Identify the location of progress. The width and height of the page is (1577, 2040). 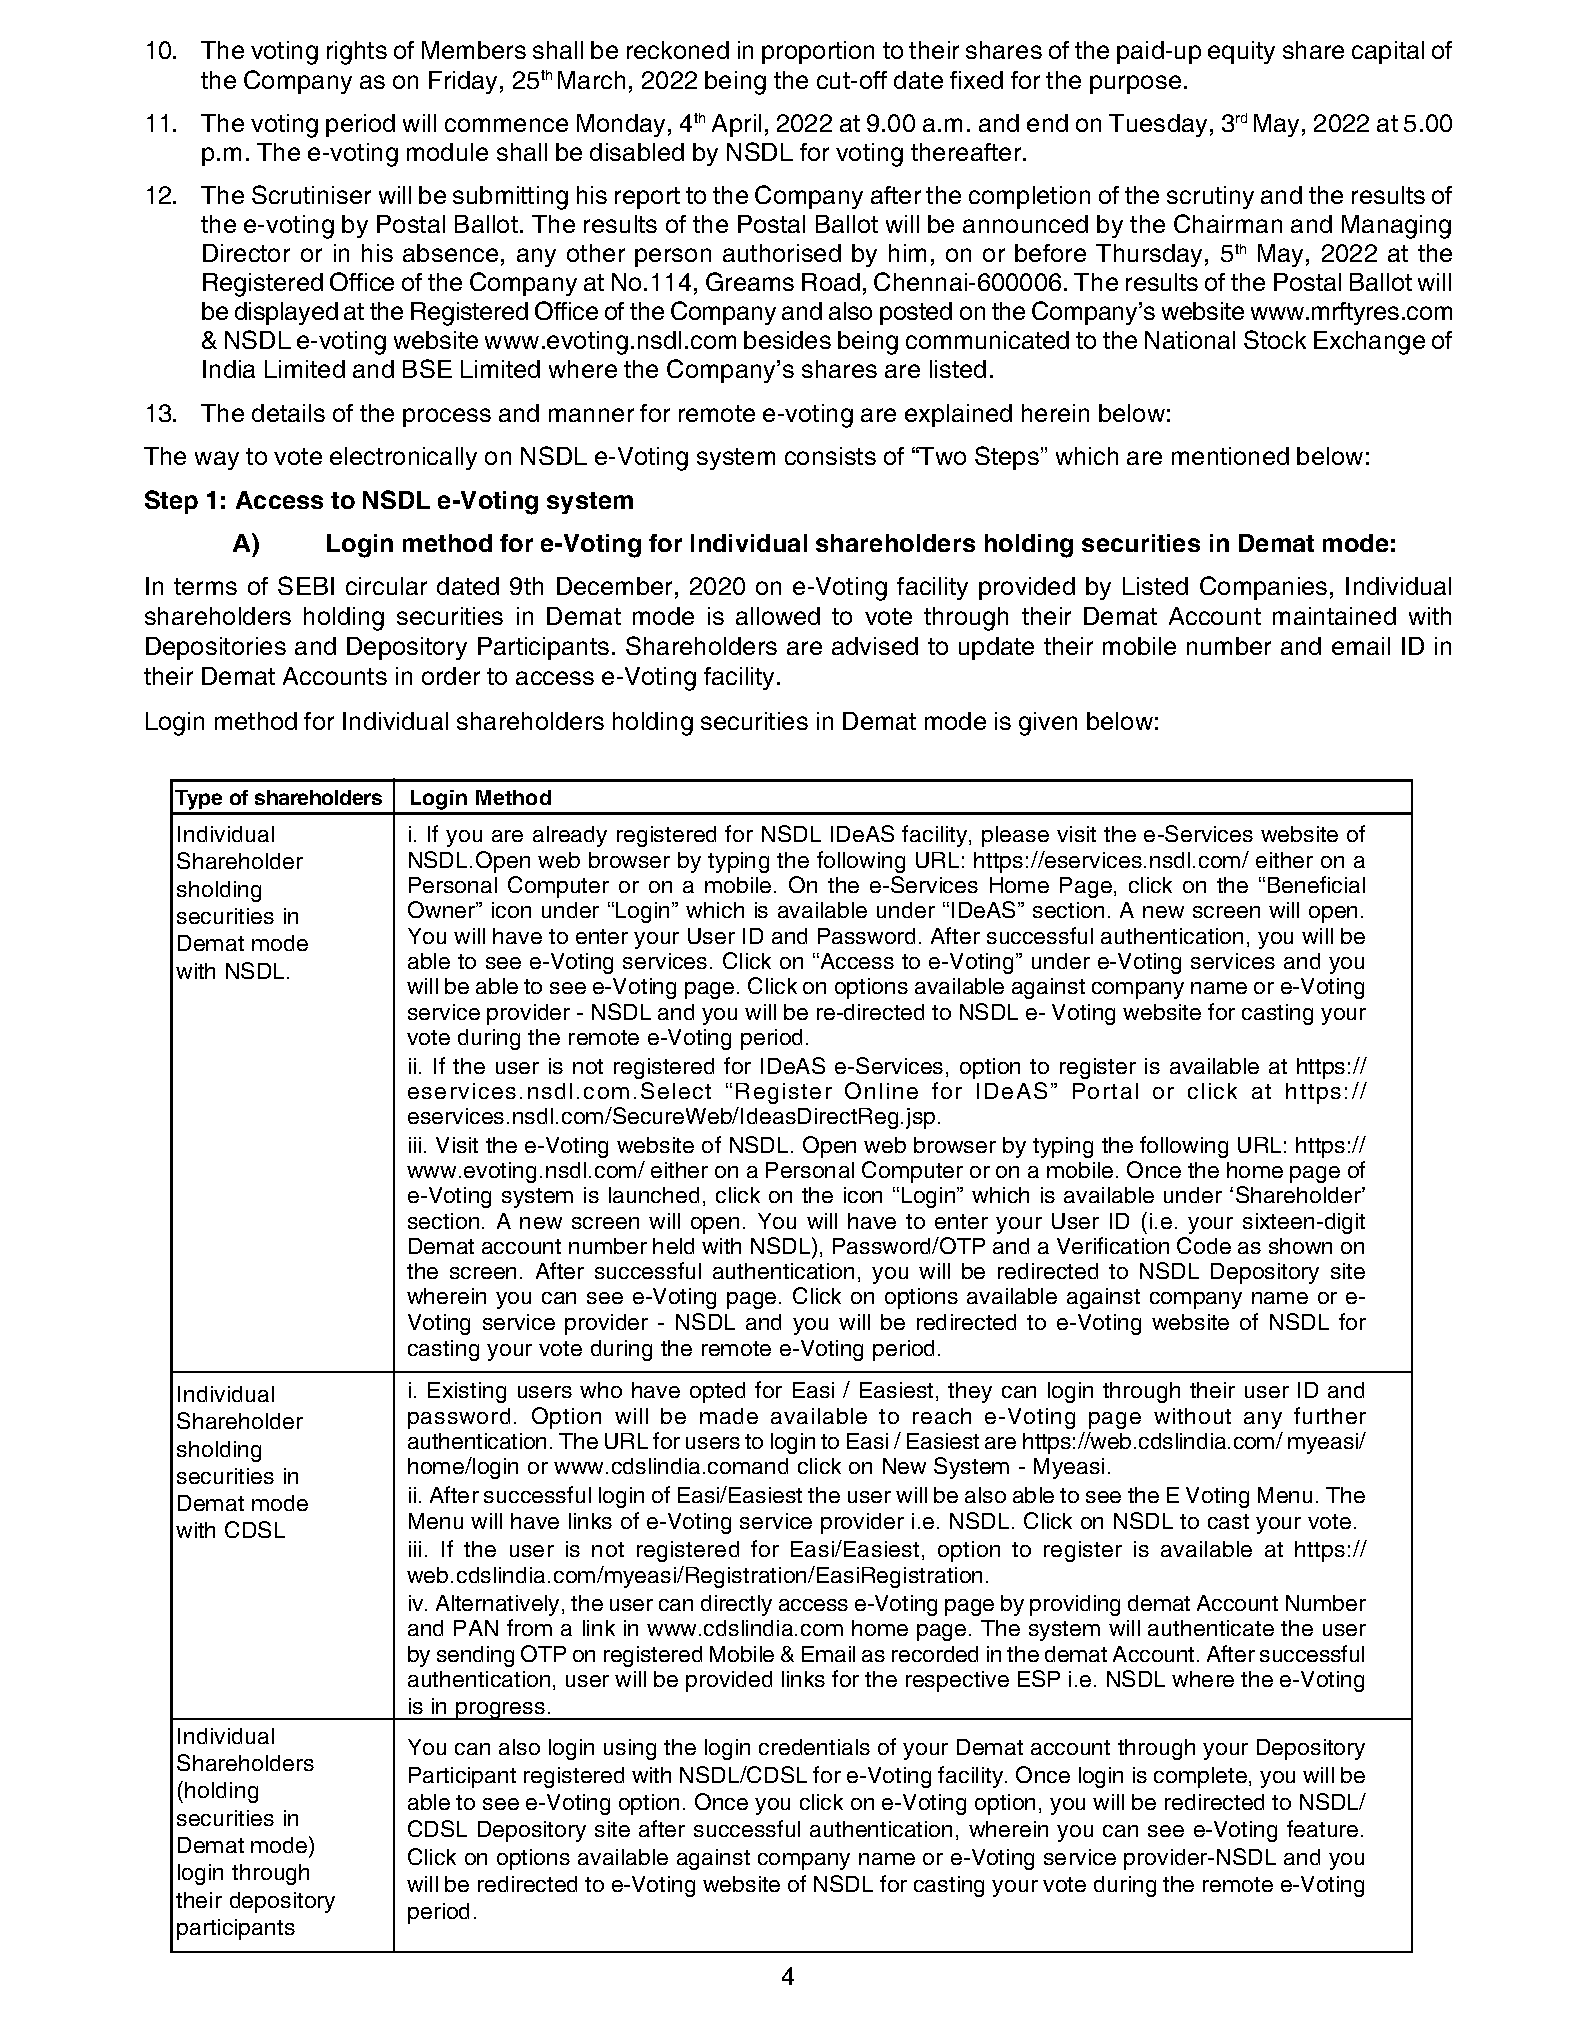
(500, 1711).
